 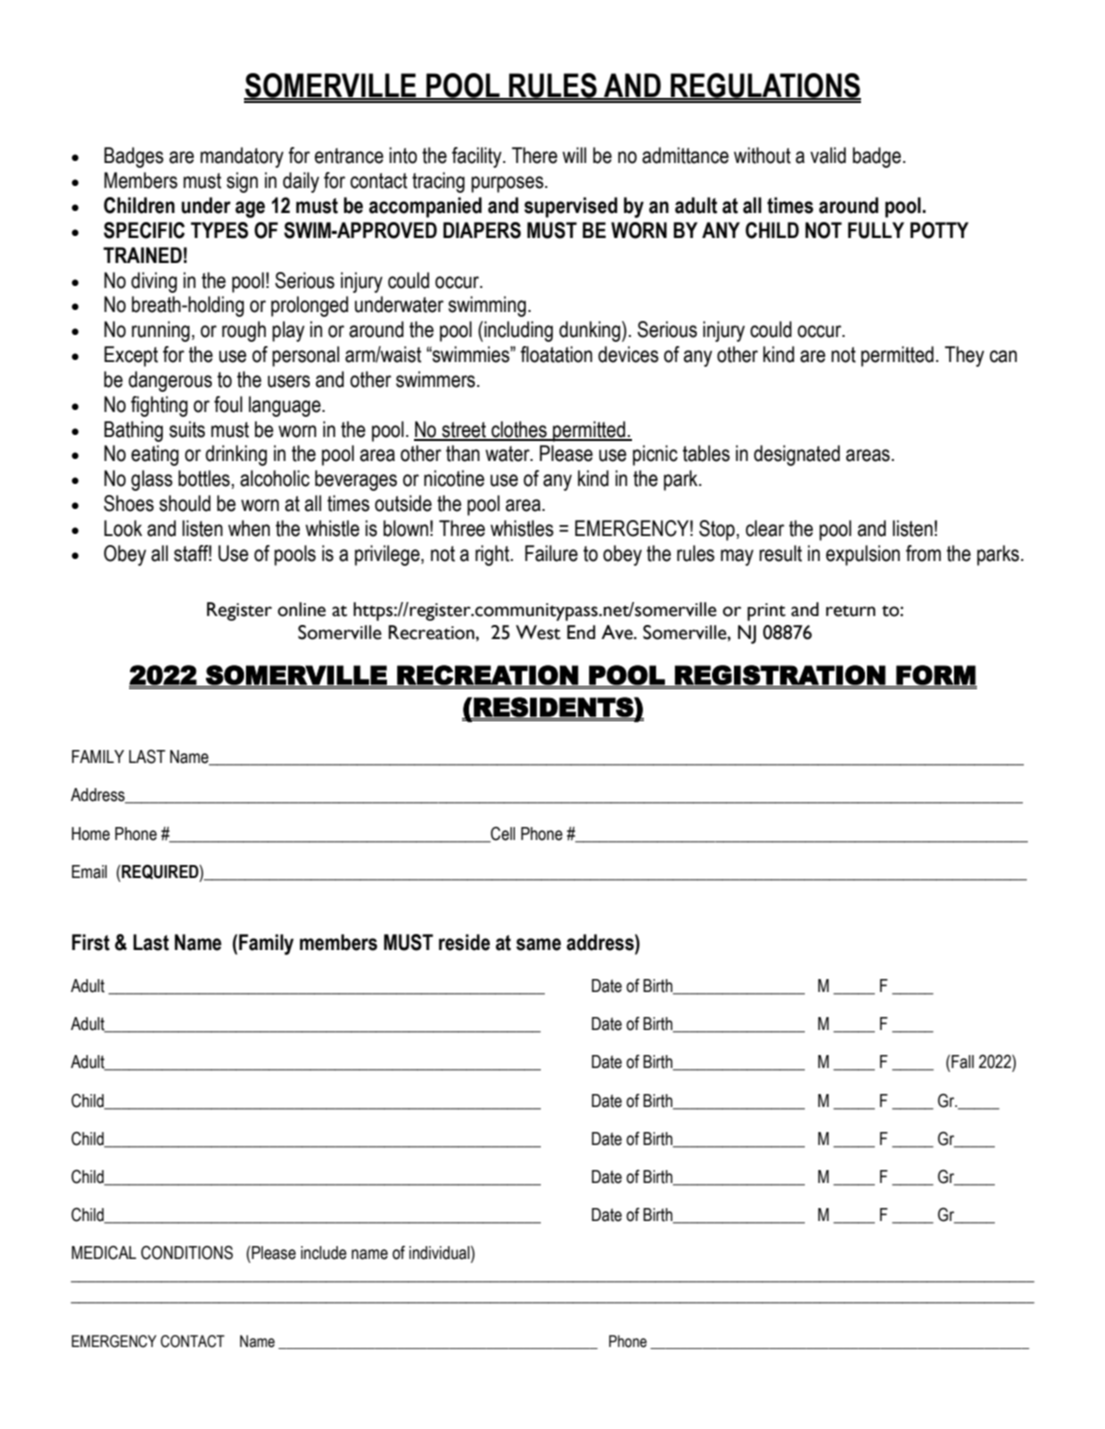 What do you see at coordinates (187, 1252) in the image?
I see `CONDITIONS` at bounding box center [187, 1252].
